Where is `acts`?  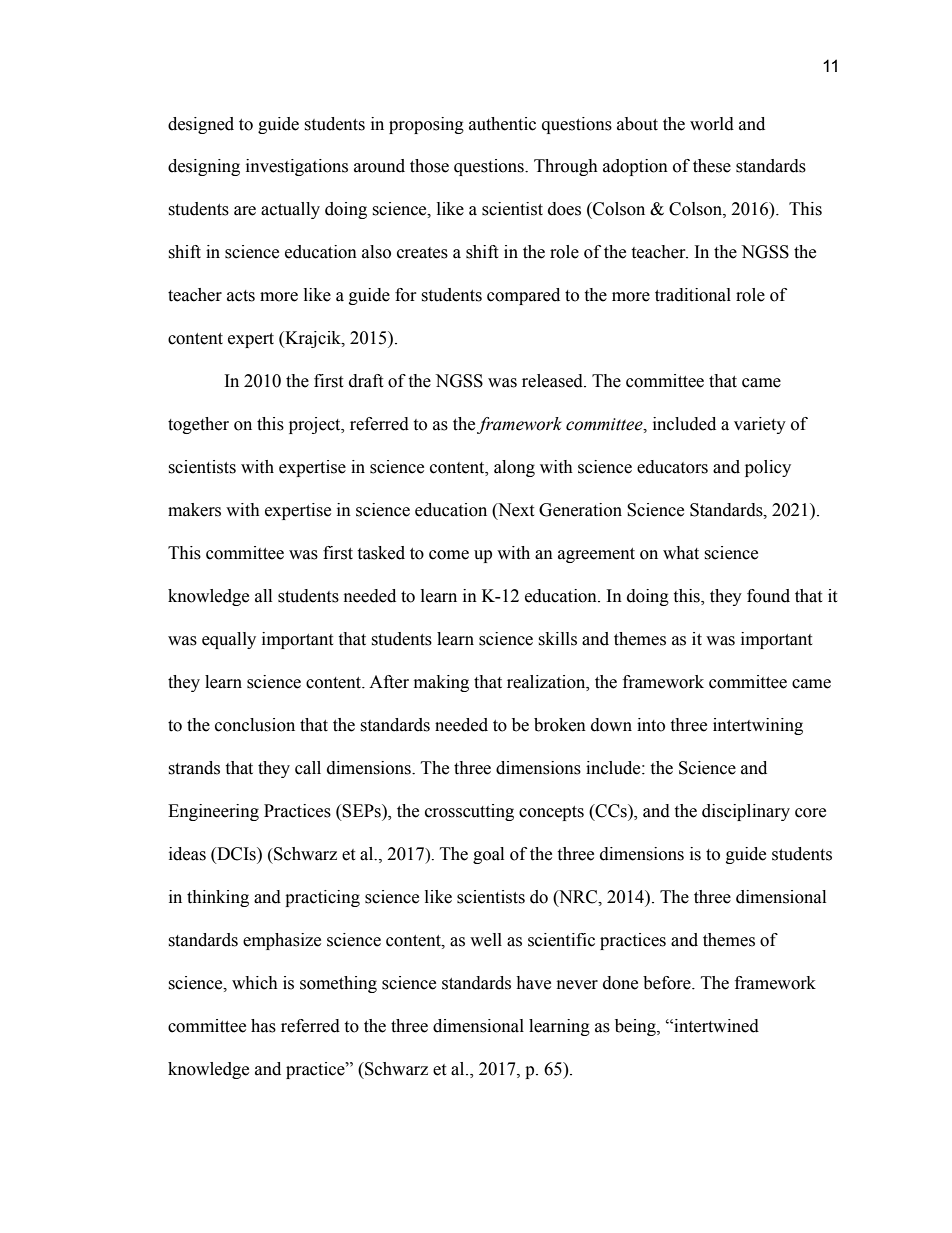 acts is located at coordinates (241, 296).
